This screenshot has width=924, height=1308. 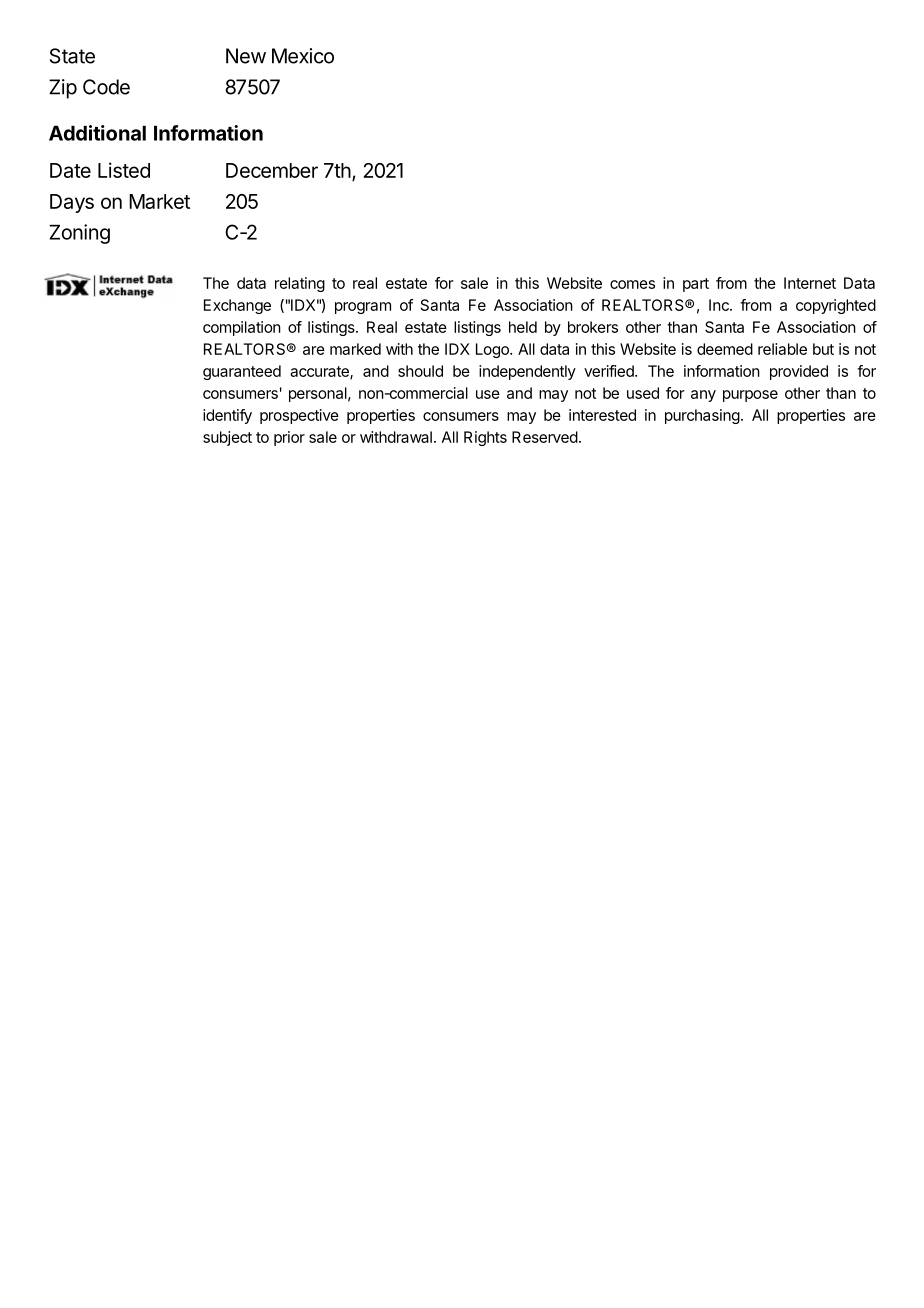 I want to click on relating, so click(x=300, y=284).
